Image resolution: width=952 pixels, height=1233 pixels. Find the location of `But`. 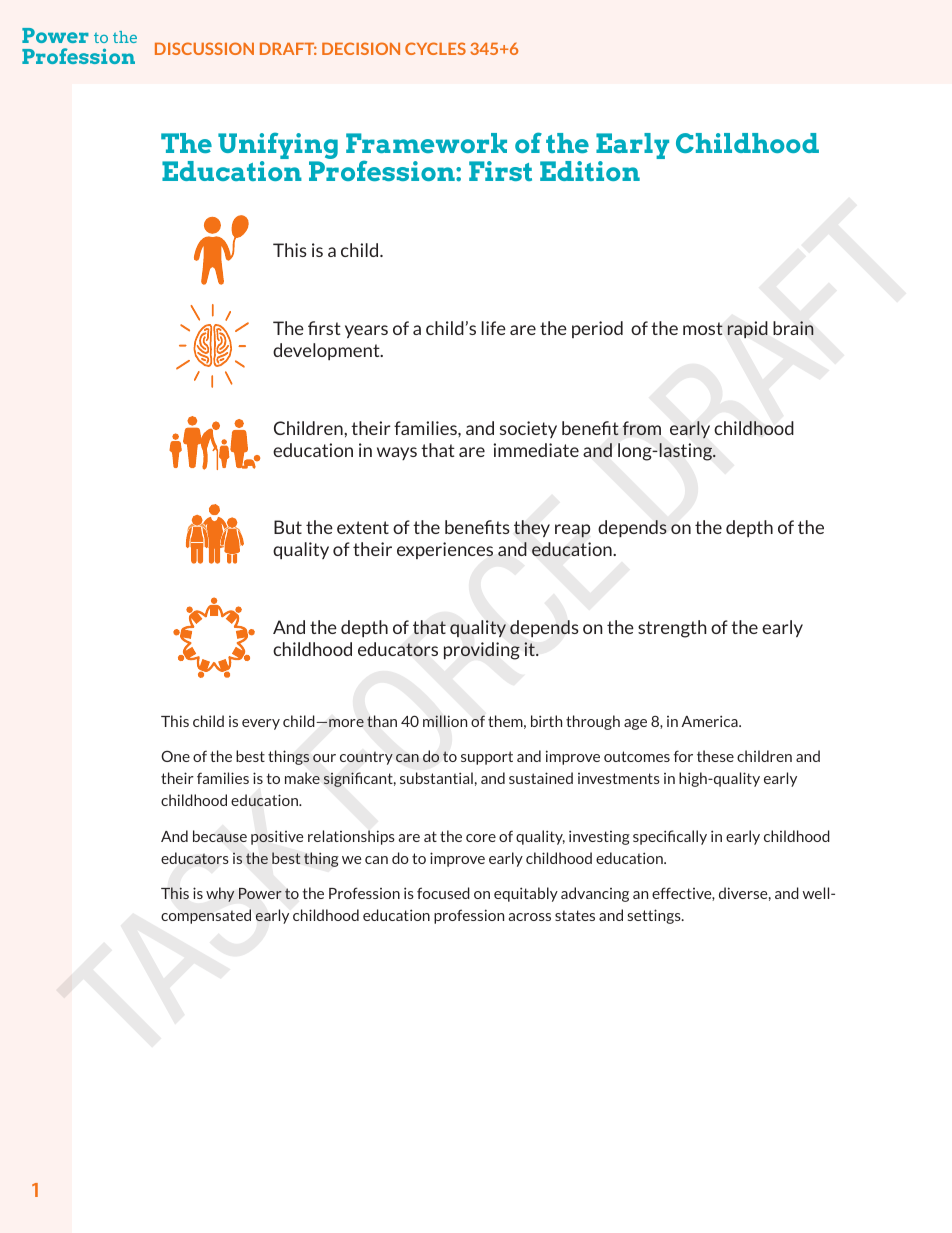

But is located at coordinates (288, 527).
